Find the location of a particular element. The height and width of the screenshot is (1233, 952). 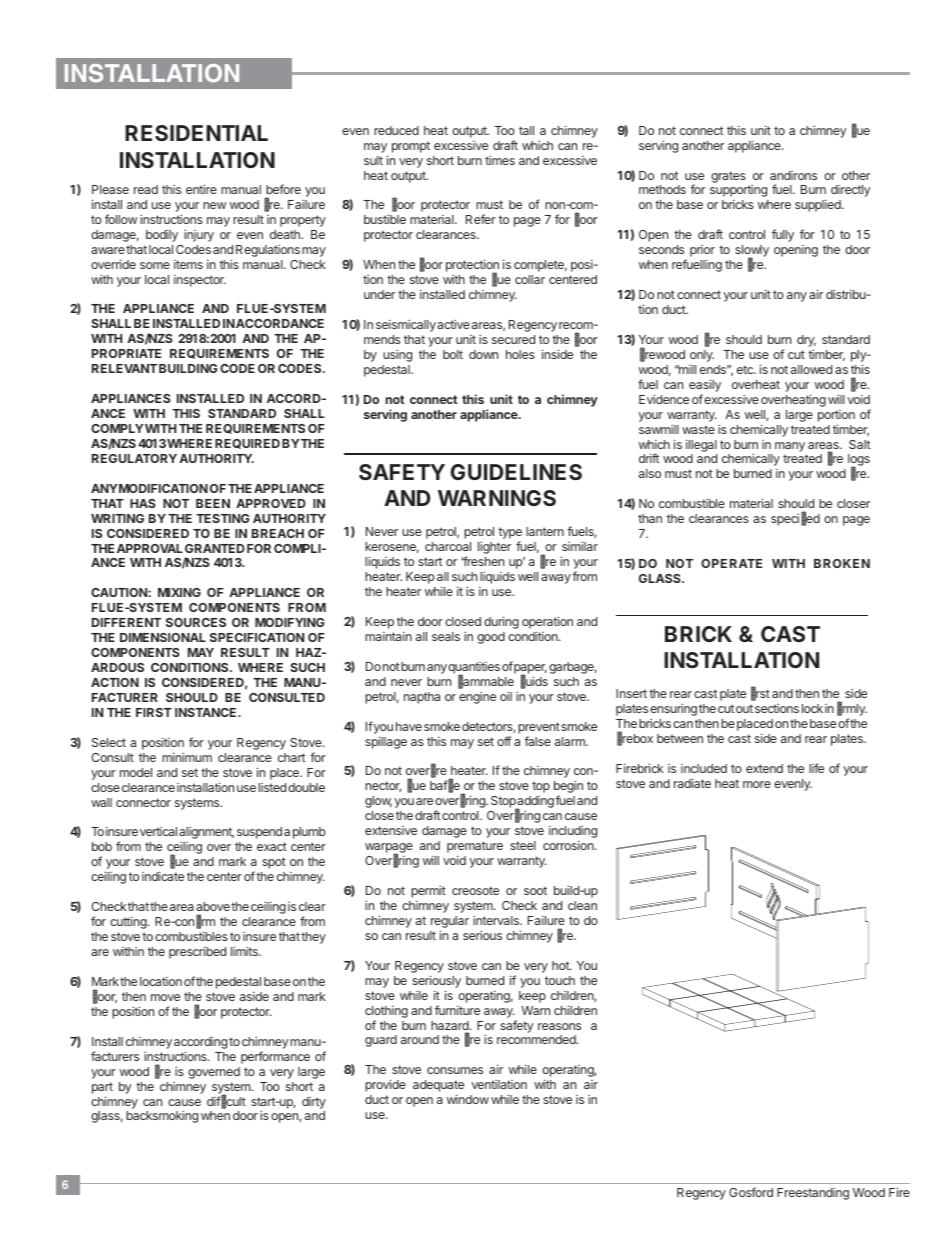

minimum is located at coordinates (187, 757).
